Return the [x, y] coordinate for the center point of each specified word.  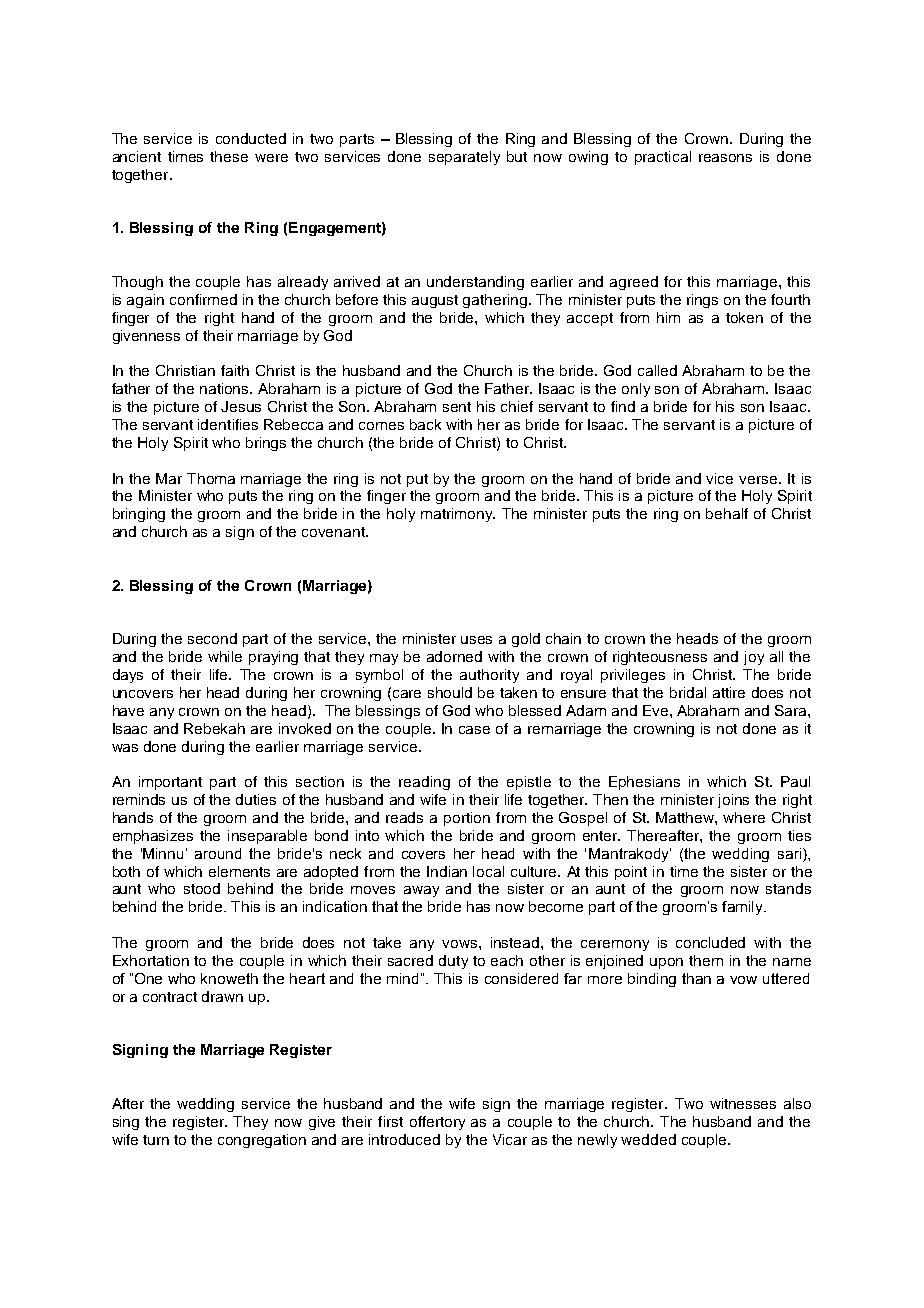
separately [464, 158]
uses [476, 640]
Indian [447, 871]
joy [754, 658]
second [212, 638]
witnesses [743, 1103]
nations [226, 388]
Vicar [510, 1139]
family [743, 908]
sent [457, 407]
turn [156, 1140]
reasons [725, 158]
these [229, 156]
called [657, 370]
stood [202, 888]
